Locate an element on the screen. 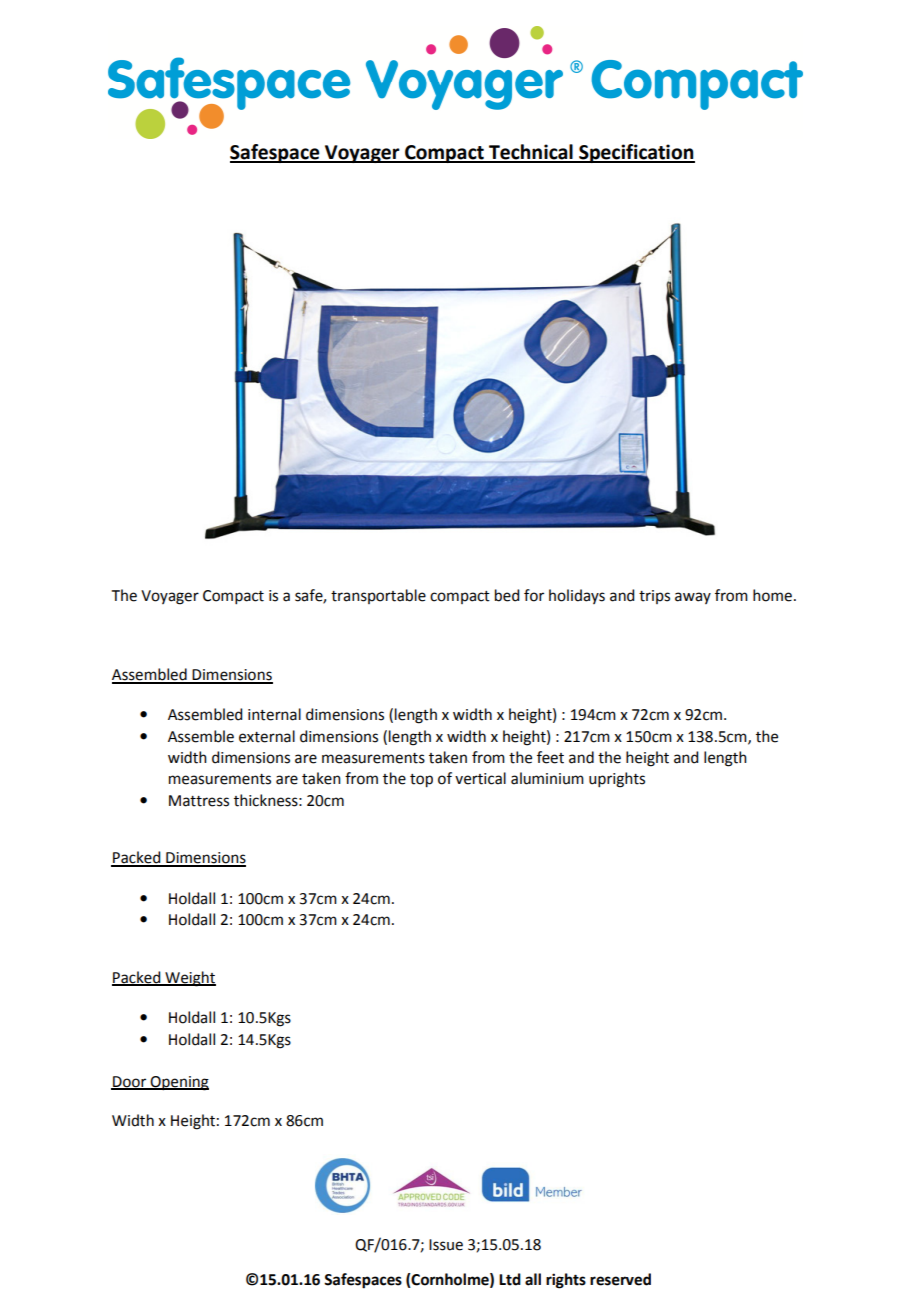 Image resolution: width=924 pixels, height=1308 pixels. Specification is located at coordinates (636, 153).
